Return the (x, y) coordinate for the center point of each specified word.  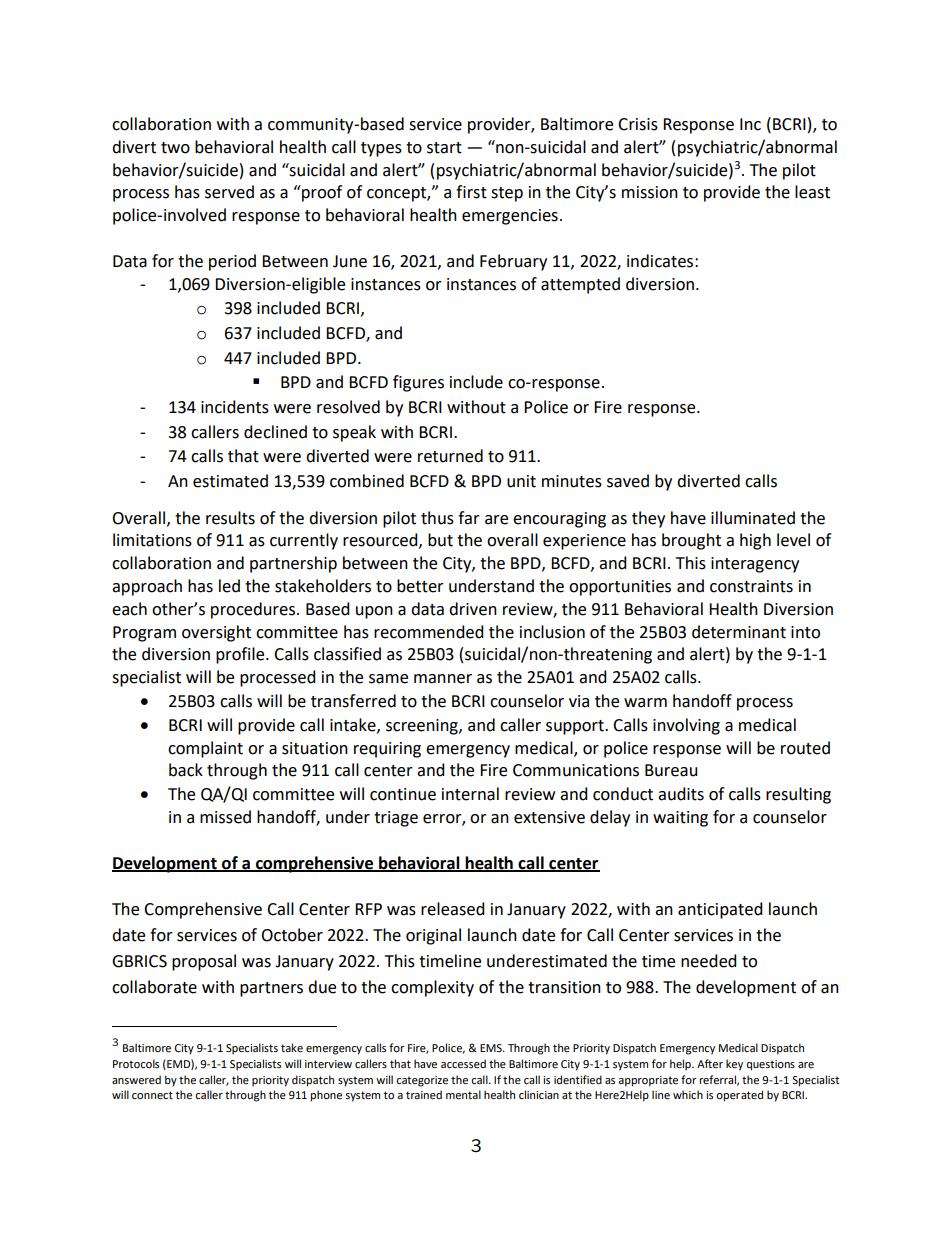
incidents (235, 407)
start (444, 148)
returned (450, 456)
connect (152, 1095)
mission (650, 192)
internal (470, 794)
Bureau (671, 770)
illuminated (753, 518)
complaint (205, 749)
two (175, 148)
